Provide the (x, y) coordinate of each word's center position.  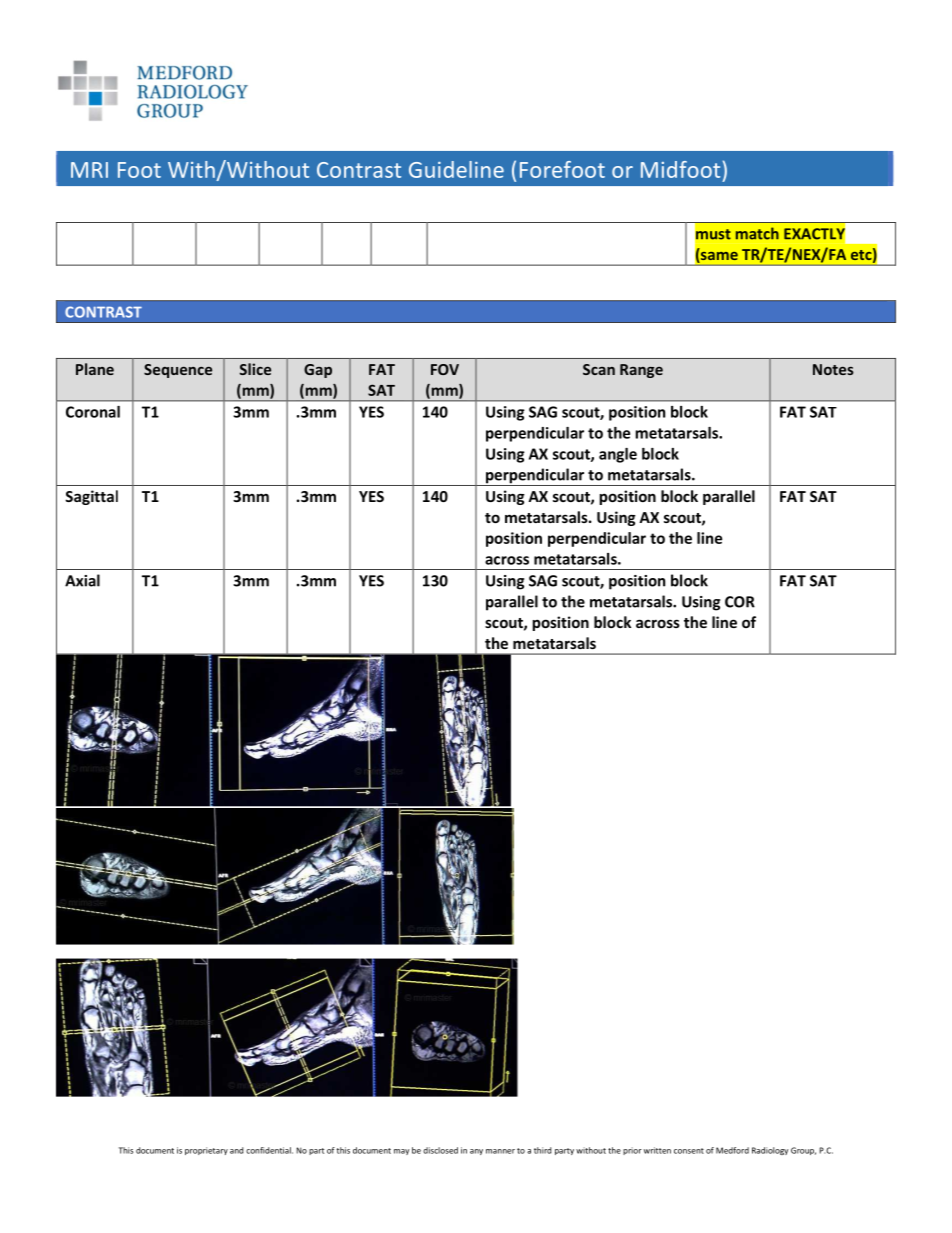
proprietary (206, 1151)
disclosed (440, 1150)
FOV (445, 369)
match (757, 233)
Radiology (770, 1151)
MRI (89, 170)
